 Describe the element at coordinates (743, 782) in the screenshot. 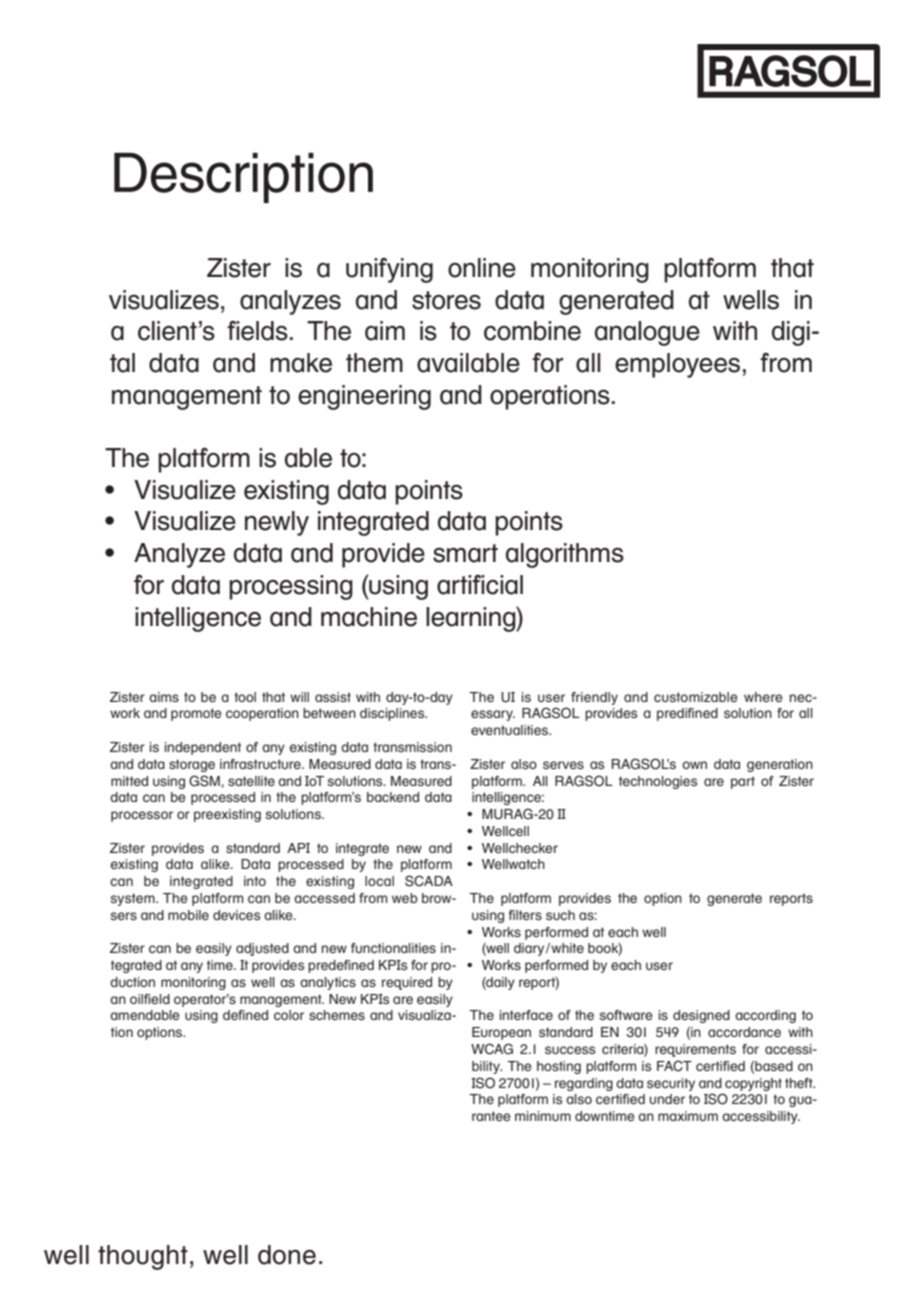

I see `part` at that location.
